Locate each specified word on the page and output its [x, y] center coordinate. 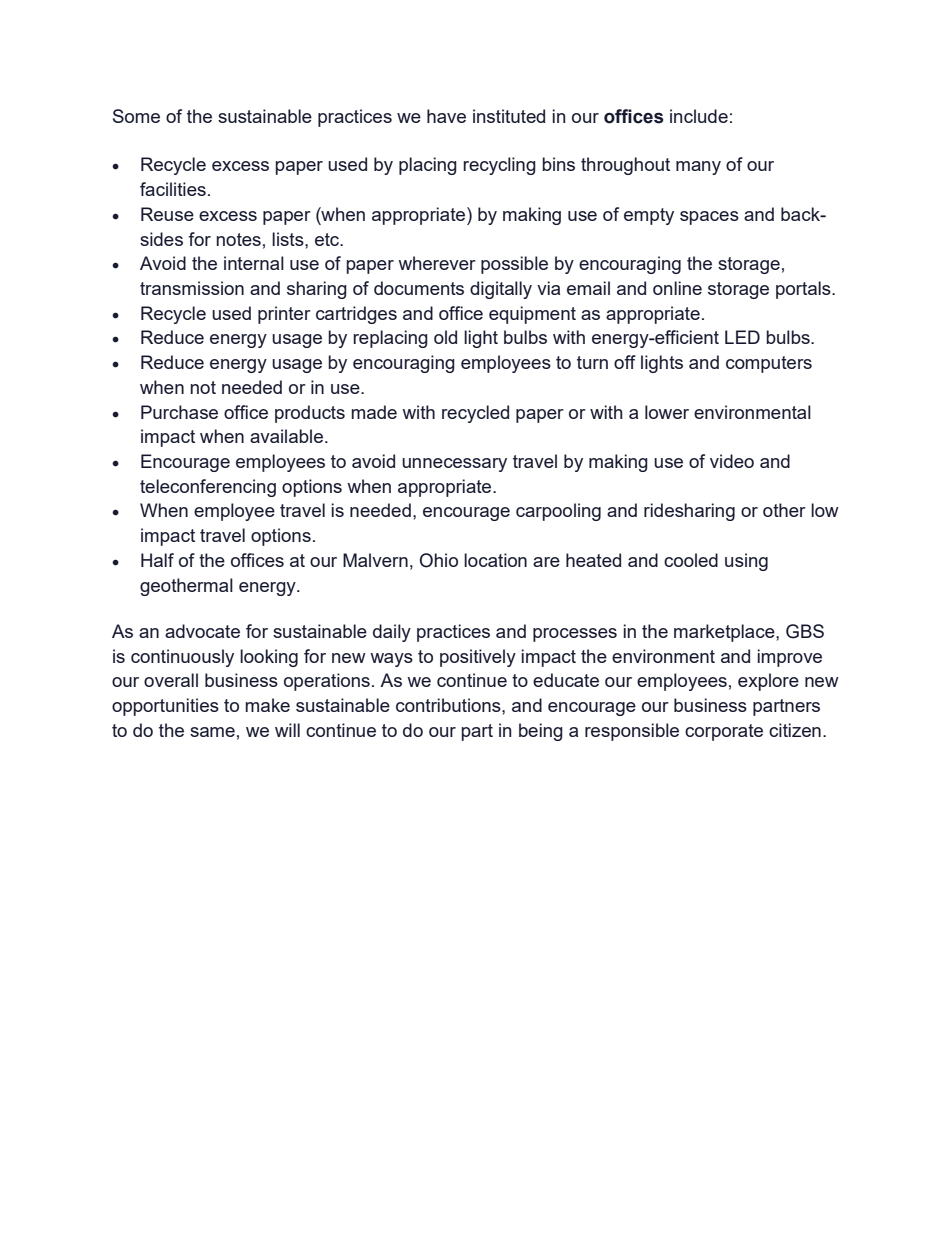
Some [136, 116]
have [446, 116]
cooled [691, 560]
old [445, 337]
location [495, 560]
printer [284, 315]
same [212, 732]
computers [769, 364]
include [699, 116]
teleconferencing [208, 488]
